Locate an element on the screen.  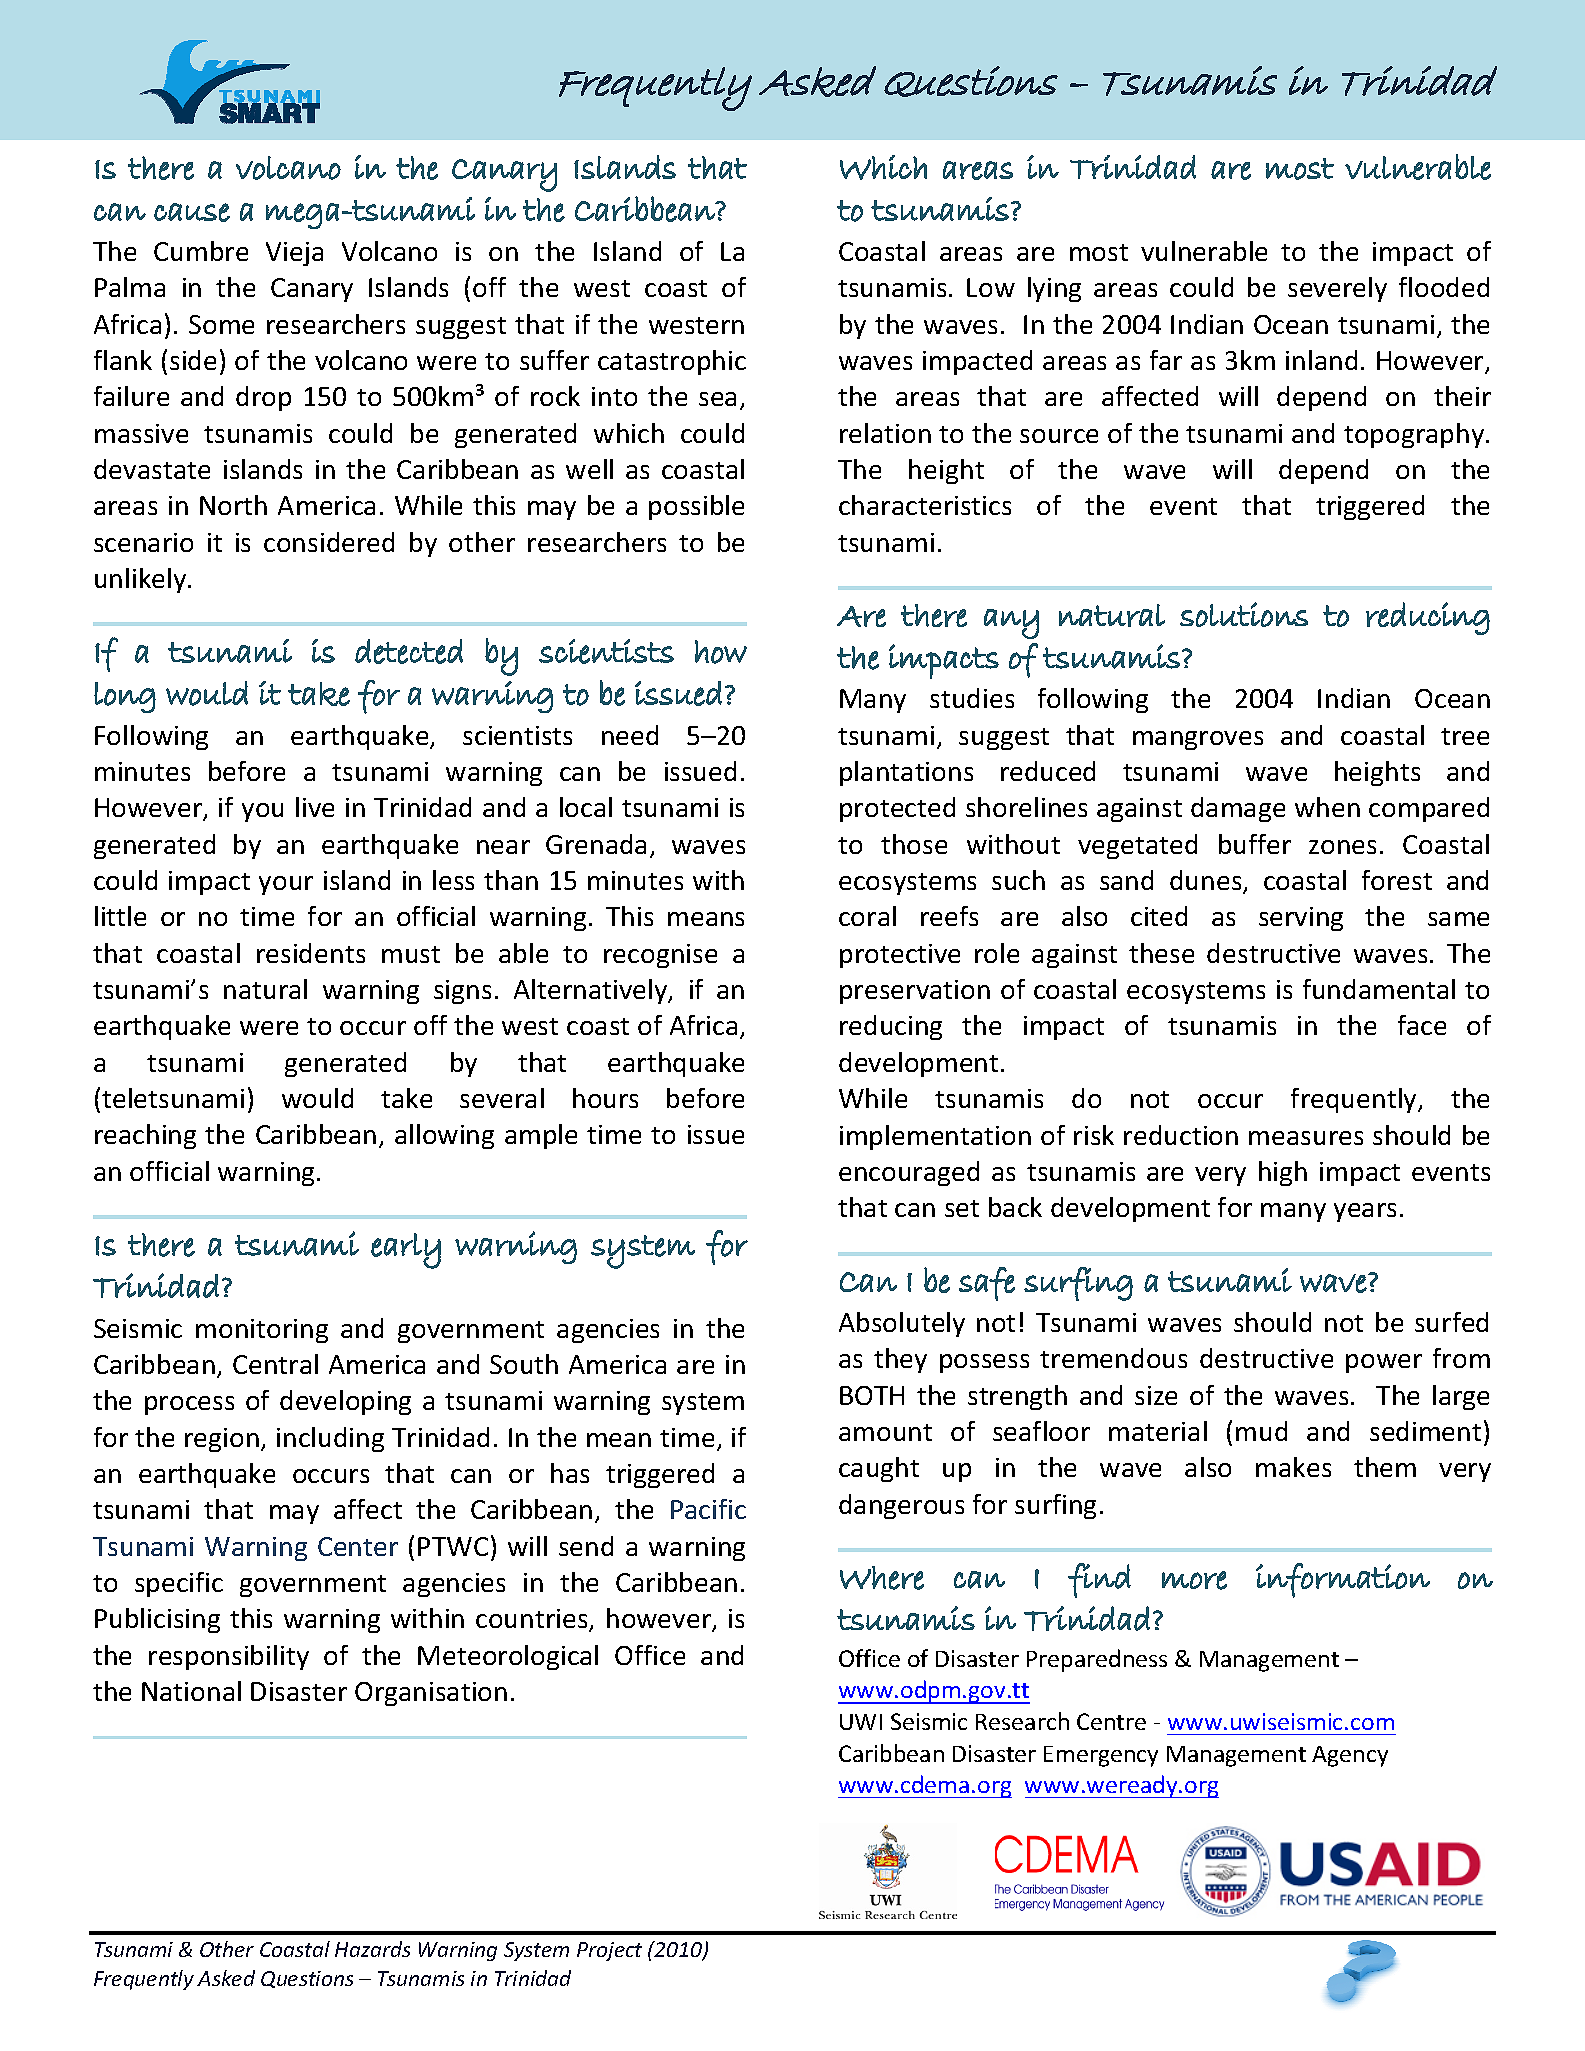
makes is located at coordinates (1293, 1467).
